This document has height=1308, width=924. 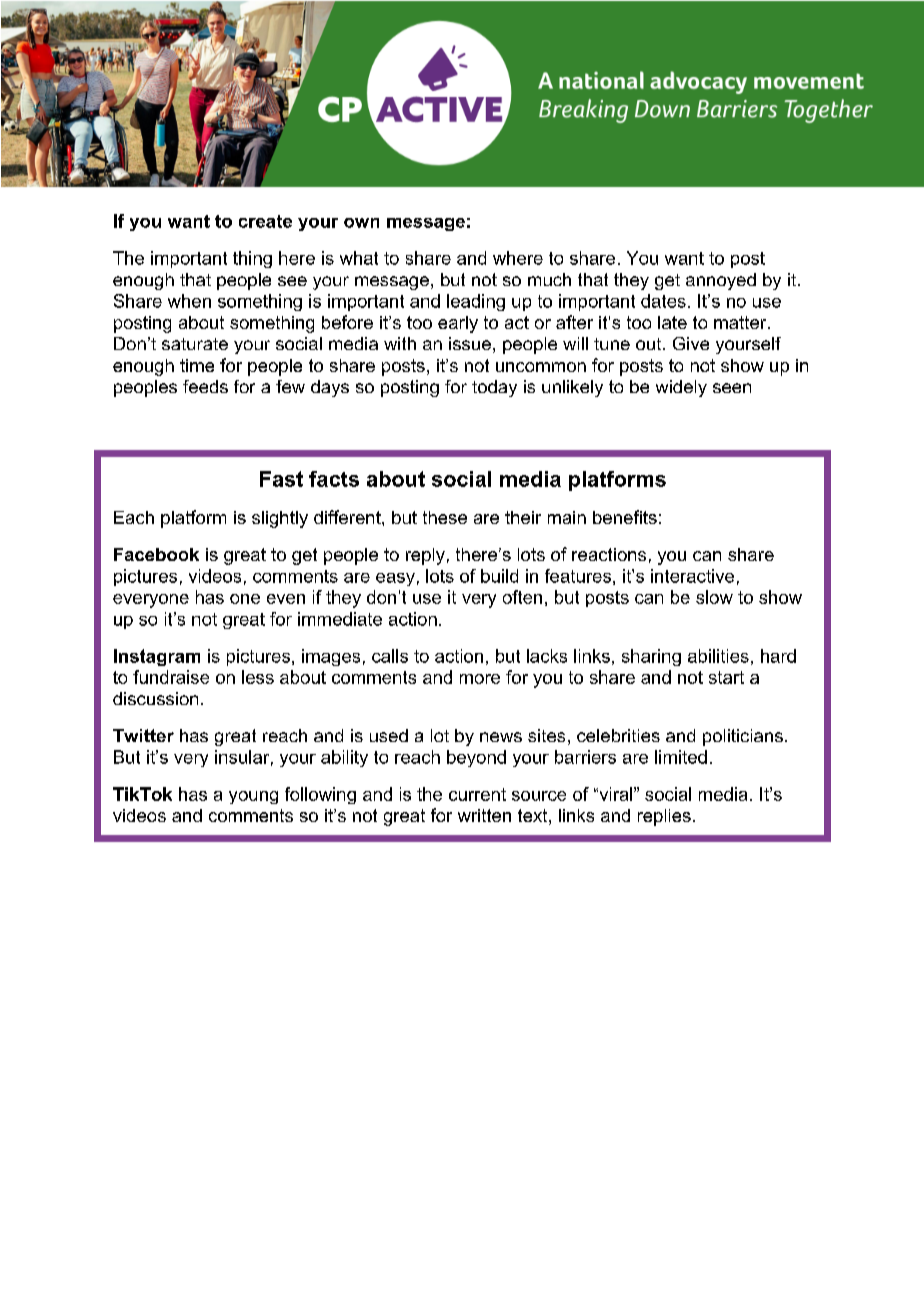 I want to click on annoyed, so click(x=721, y=281).
